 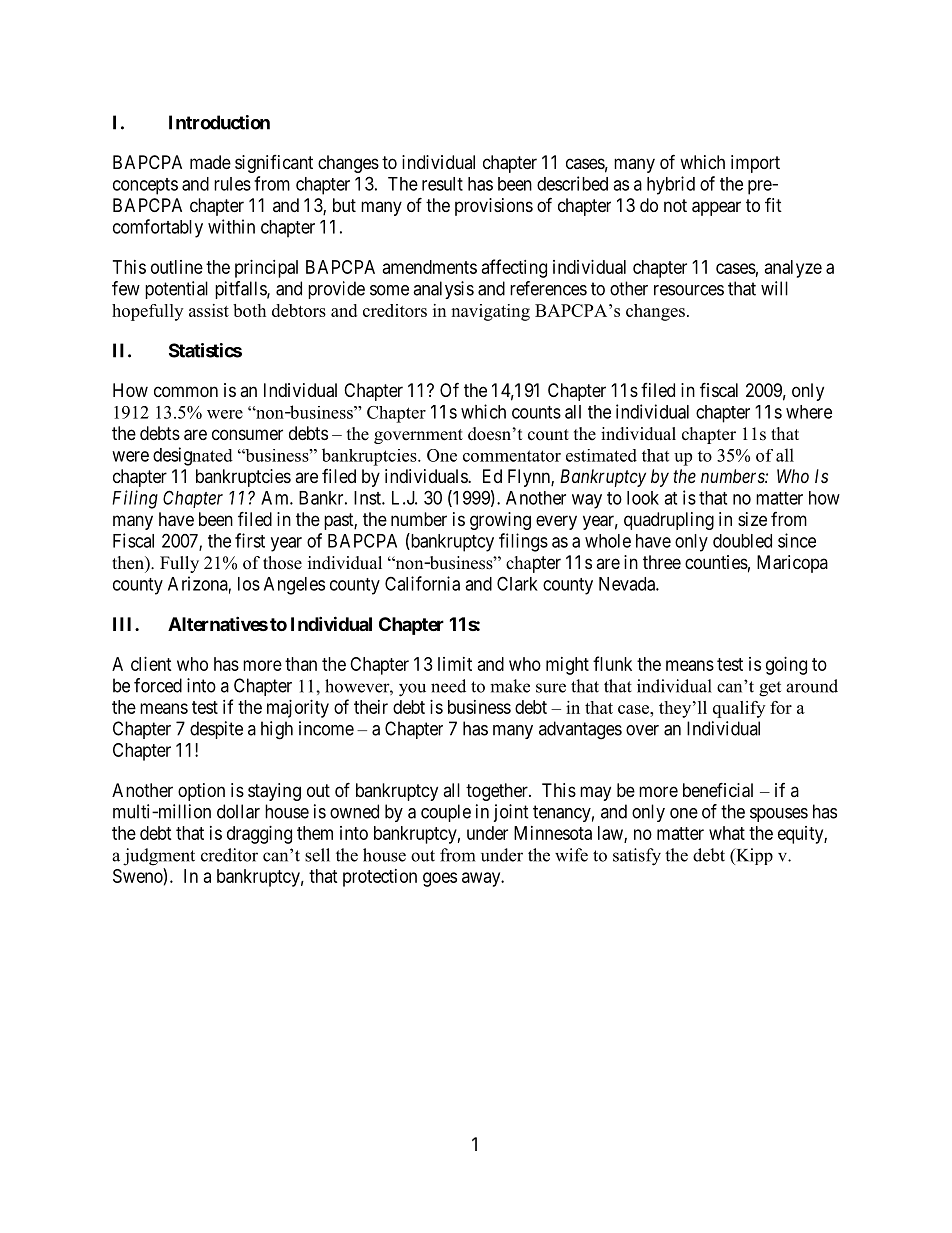 What do you see at coordinates (159, 857) in the page?
I see `judgment` at bounding box center [159, 857].
